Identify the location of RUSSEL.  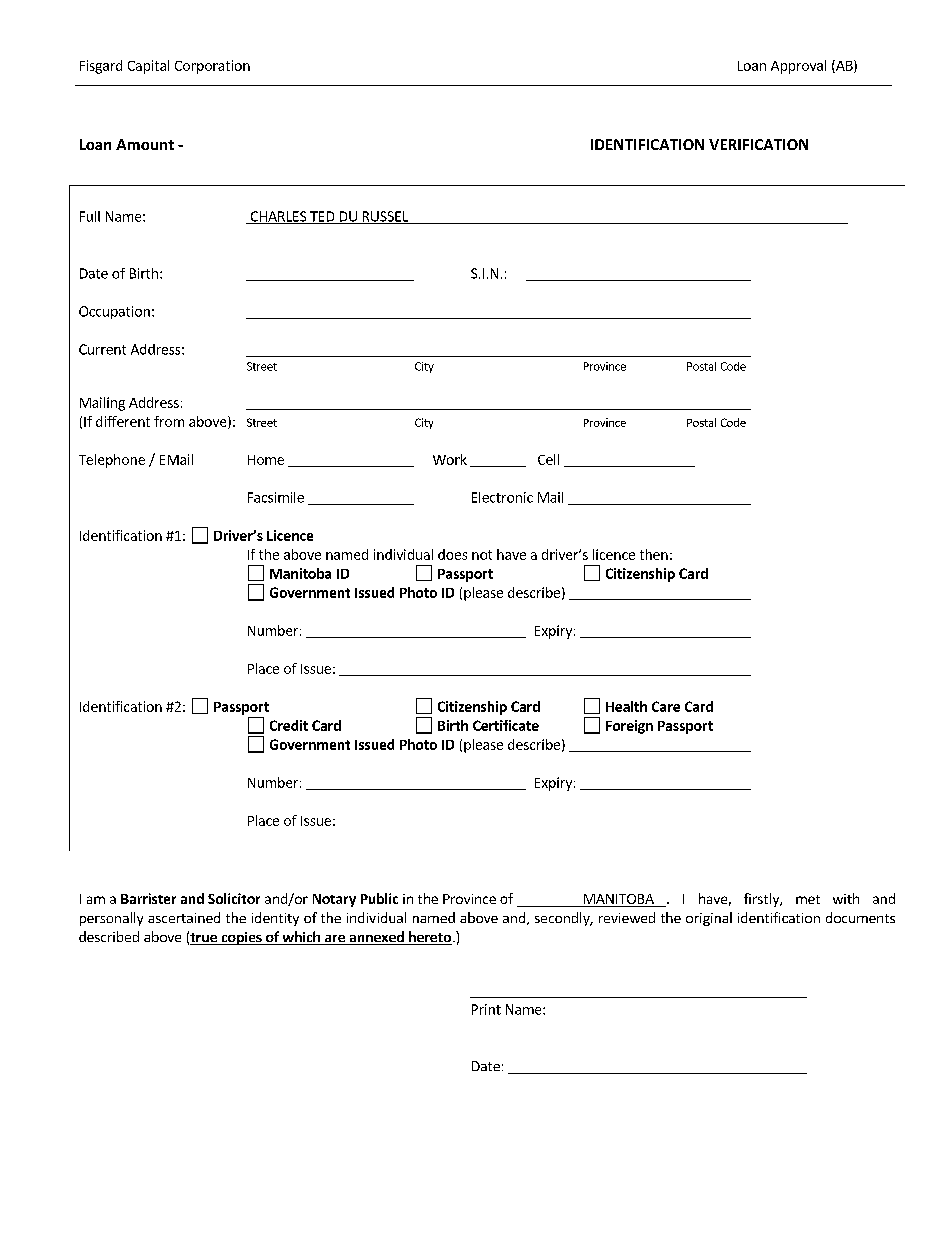
(385, 217).
